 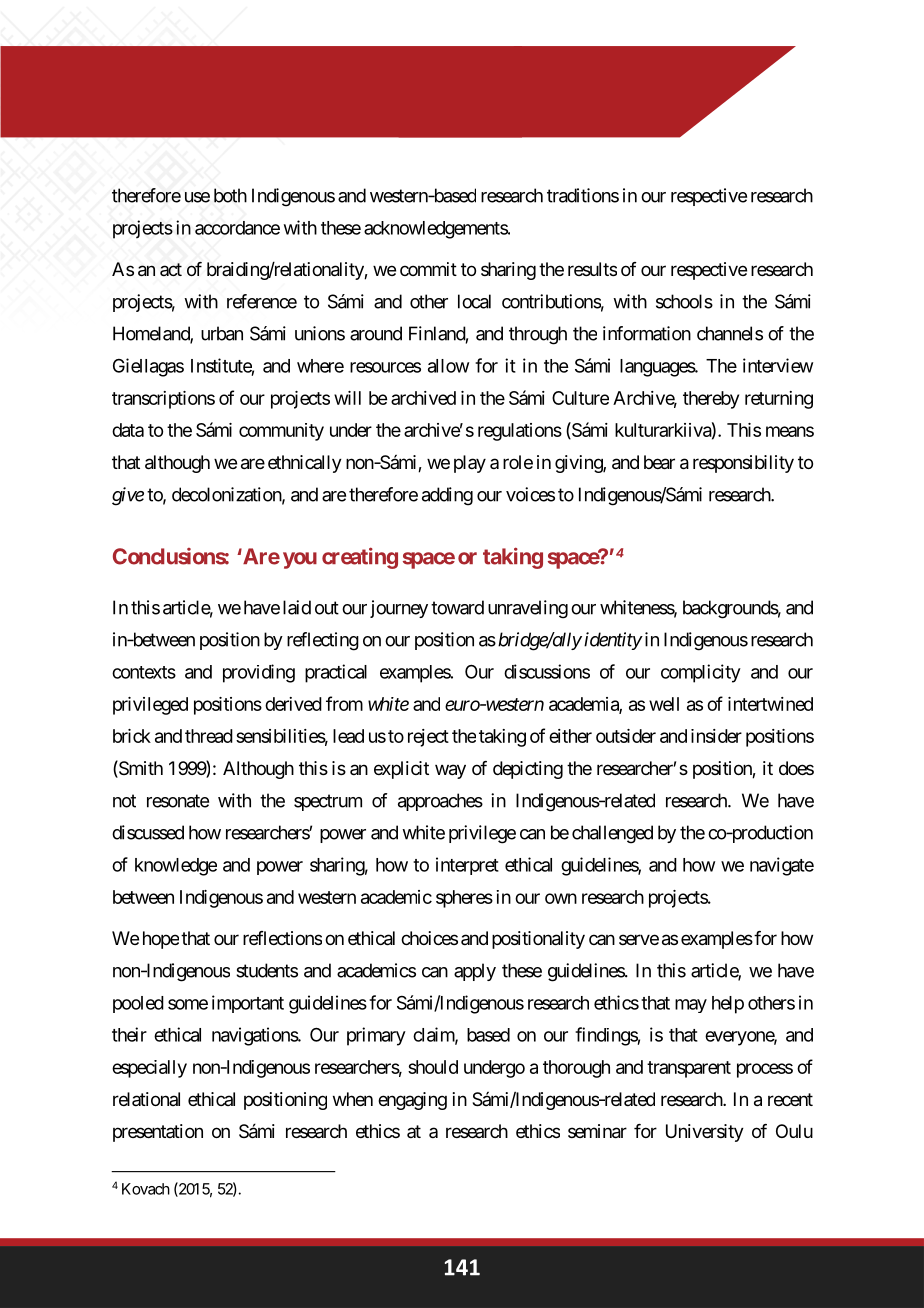 What do you see at coordinates (158, 1133) in the screenshot?
I see `presentation` at bounding box center [158, 1133].
